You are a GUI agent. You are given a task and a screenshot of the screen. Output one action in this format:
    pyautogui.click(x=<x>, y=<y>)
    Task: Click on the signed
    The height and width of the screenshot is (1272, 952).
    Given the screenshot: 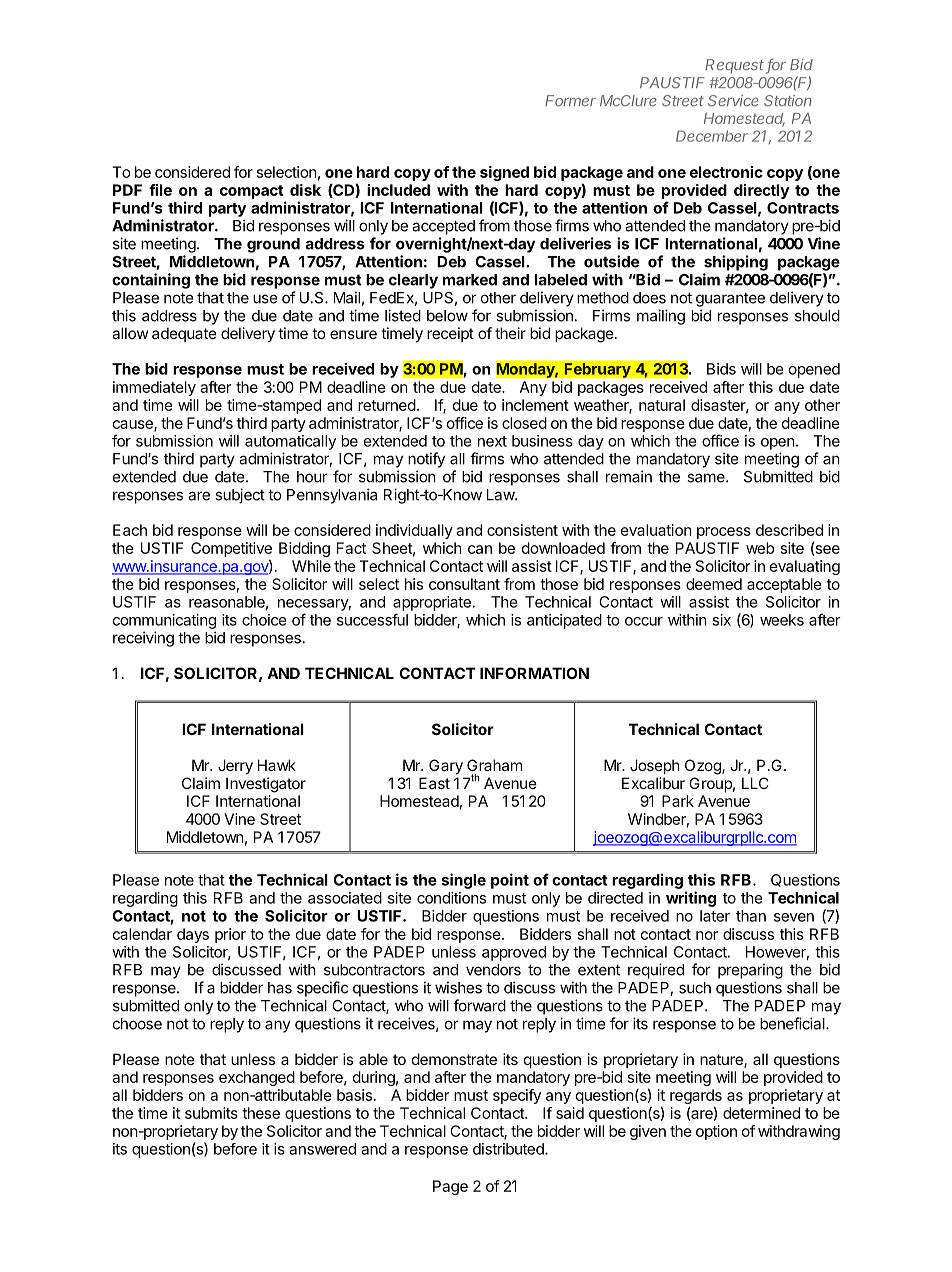 What is the action you would take?
    pyautogui.click(x=504, y=173)
